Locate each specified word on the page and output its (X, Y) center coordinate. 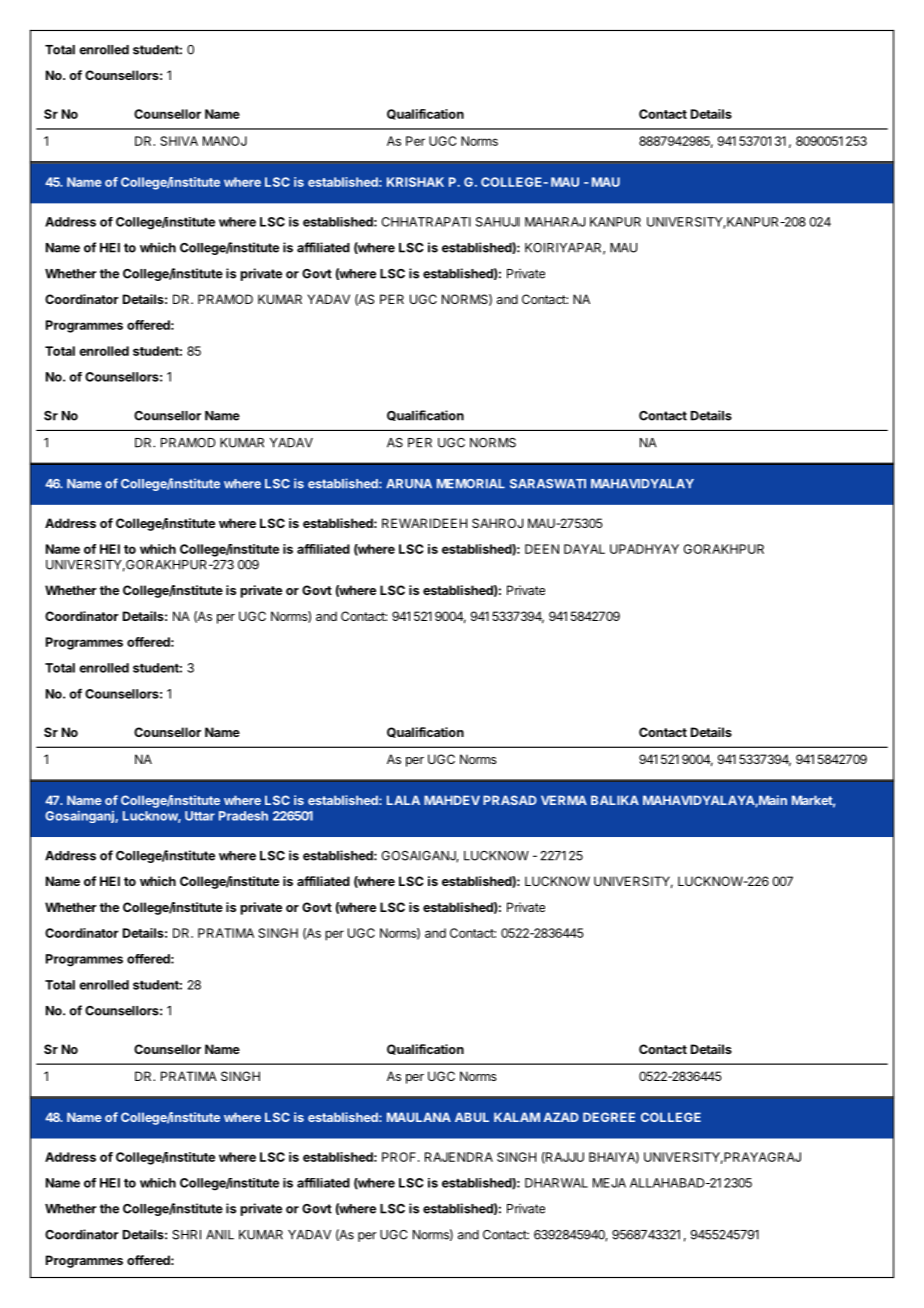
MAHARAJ (555, 222)
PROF (400, 1157)
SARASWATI (548, 484)
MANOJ (225, 141)
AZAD (561, 1117)
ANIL (220, 1235)
